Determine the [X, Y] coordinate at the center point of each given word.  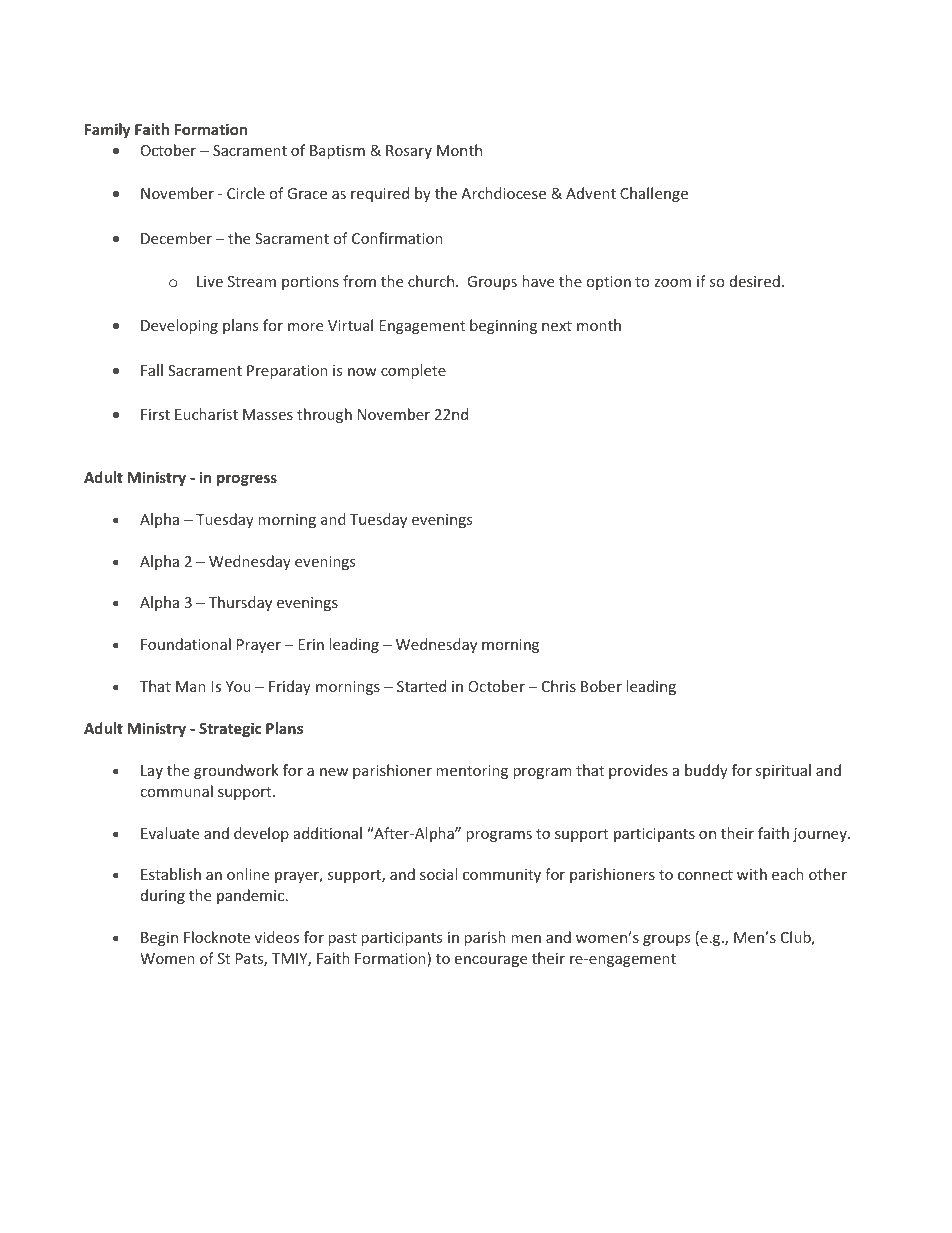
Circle [246, 193]
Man [191, 686]
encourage [491, 961]
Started [421, 686]
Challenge [654, 194]
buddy [706, 771]
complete [413, 371]
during [163, 896]
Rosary [409, 152]
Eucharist [206, 414]
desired [755, 281]
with [752, 874]
